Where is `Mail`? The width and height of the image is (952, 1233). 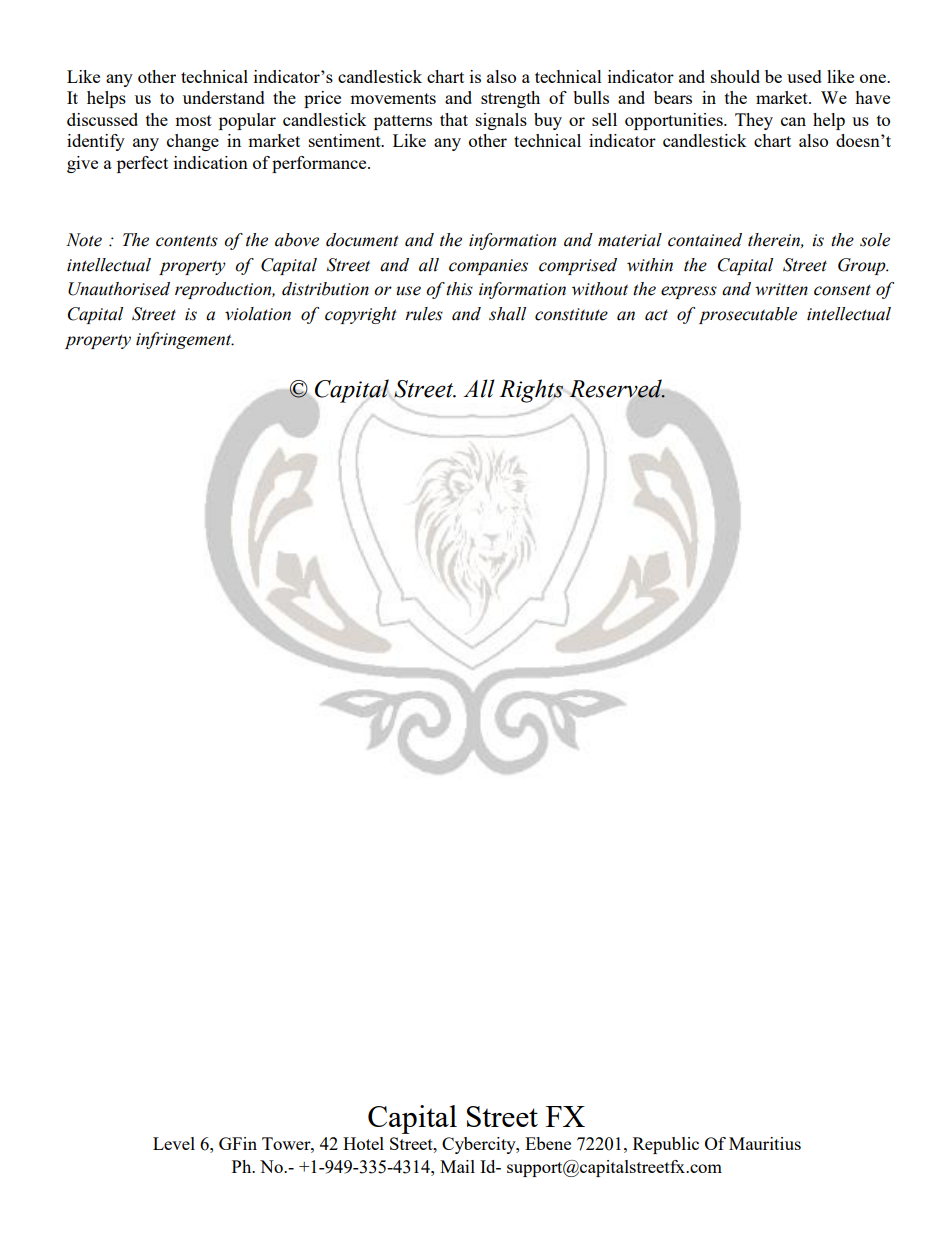 Mail is located at coordinates (457, 1166).
